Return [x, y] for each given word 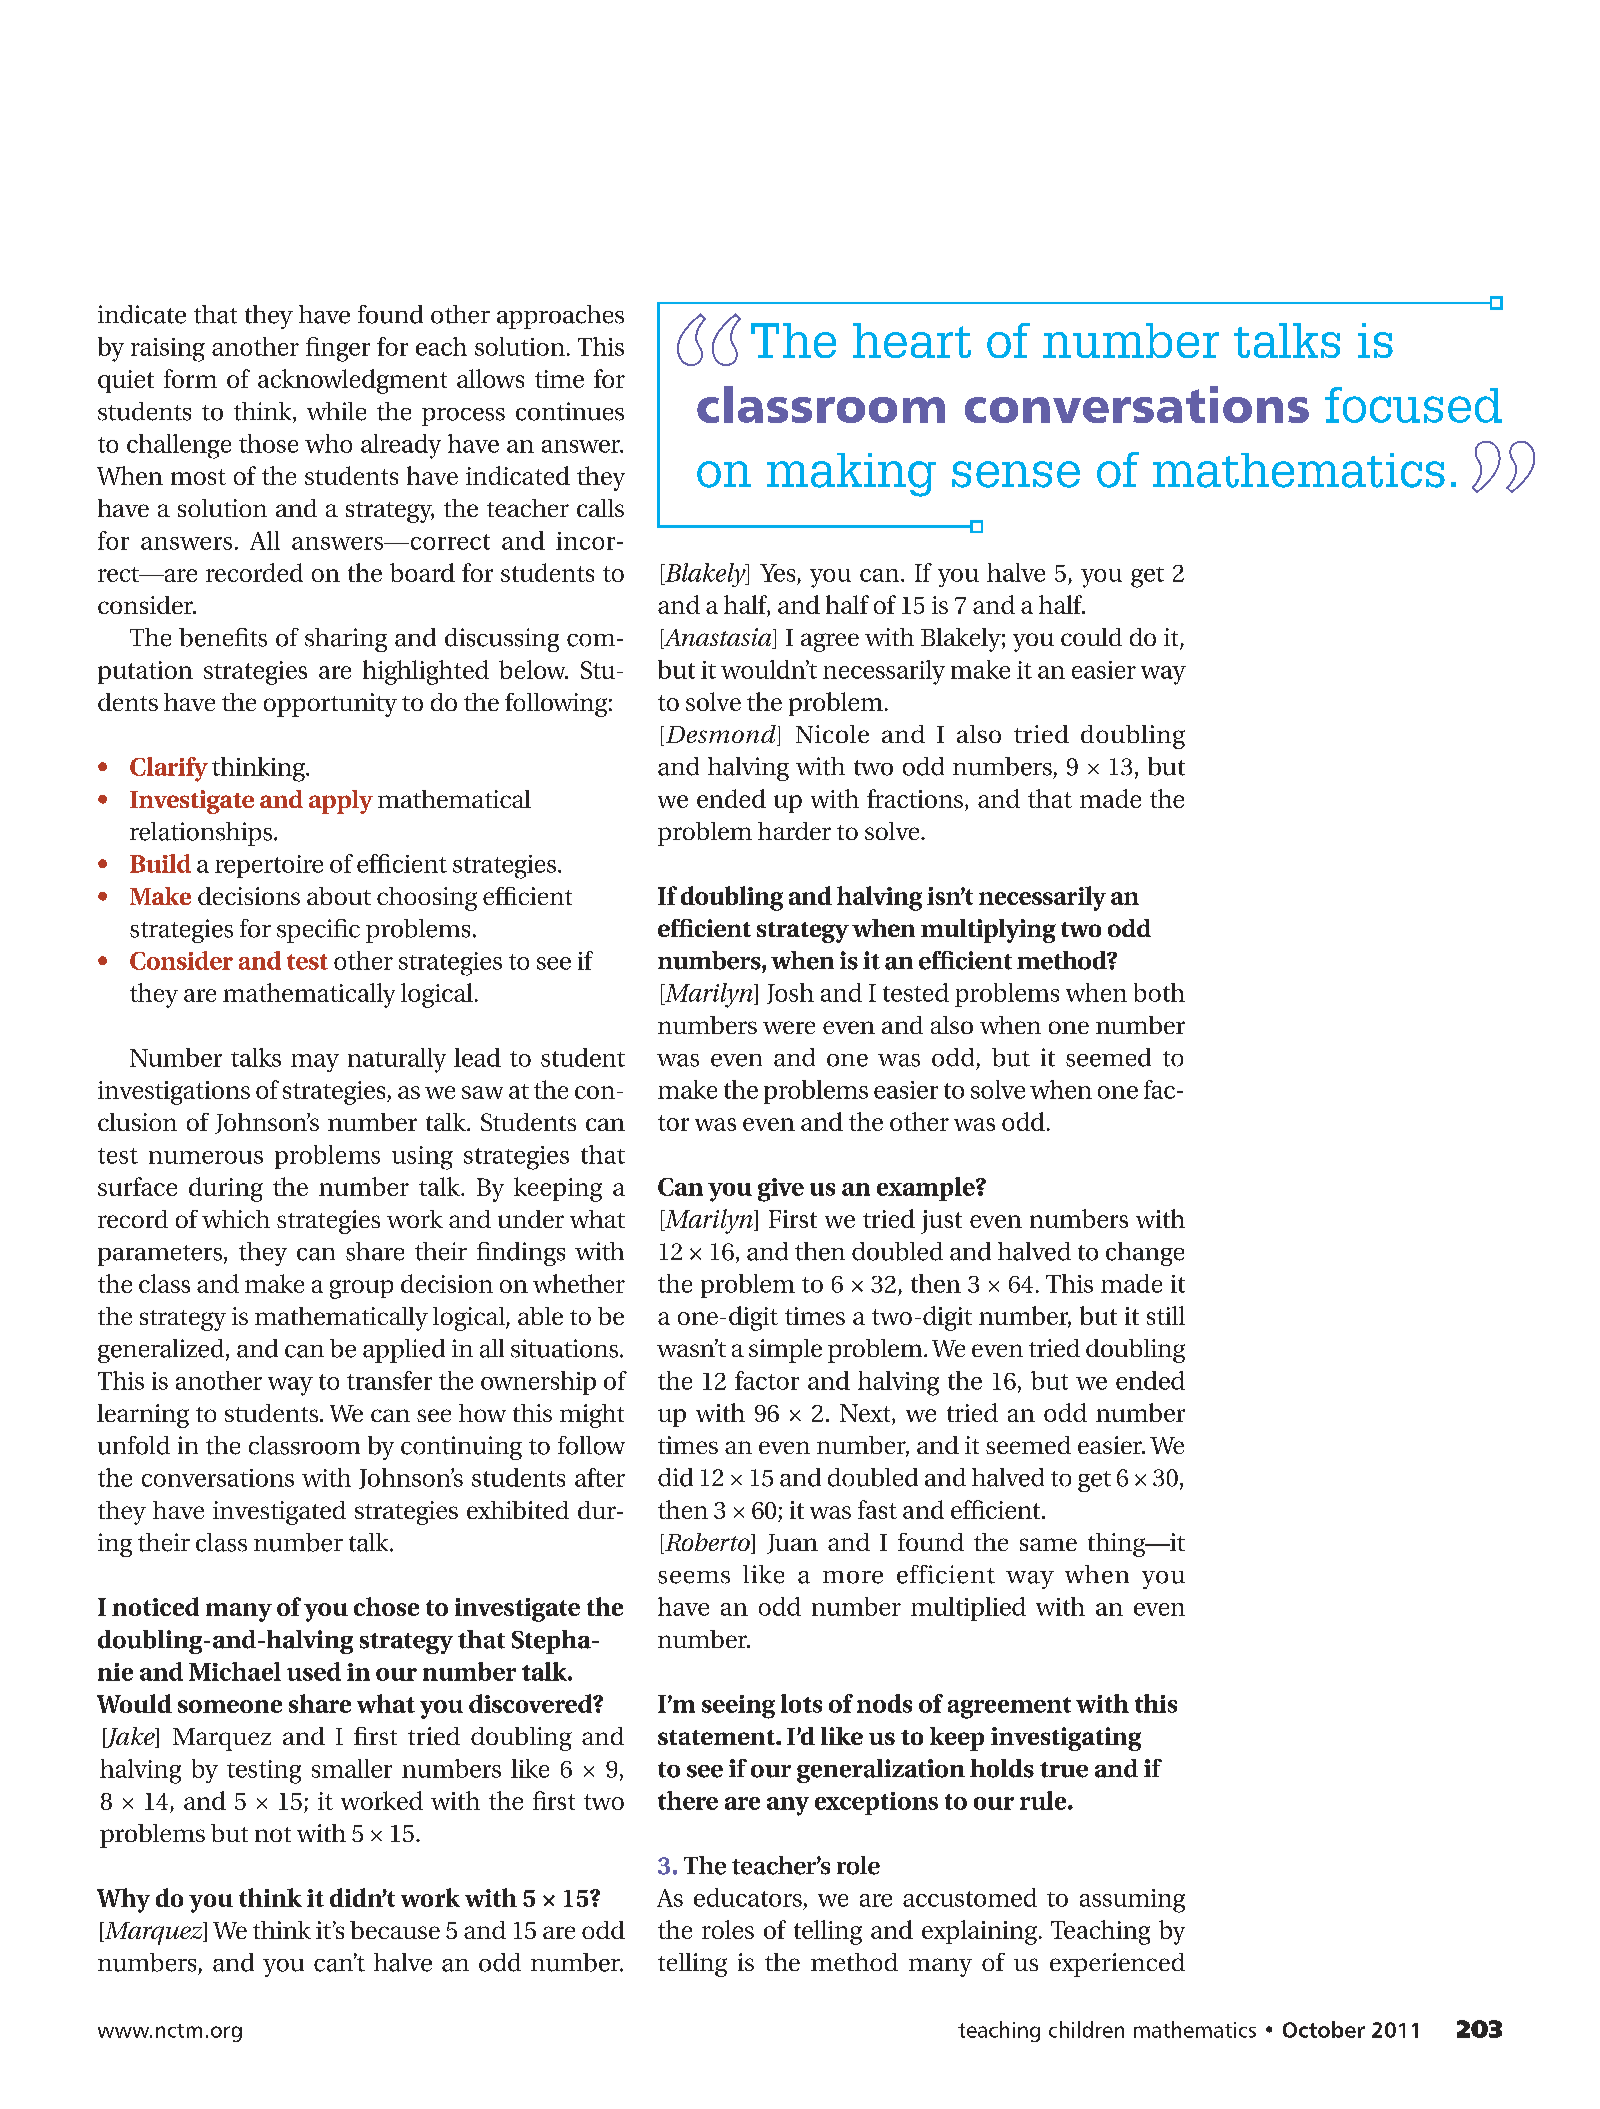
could [1091, 637]
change [1145, 1254]
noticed [155, 1606]
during [226, 1189]
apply [341, 802]
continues [570, 411]
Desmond [722, 735]
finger [338, 349]
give [781, 1190]
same [1048, 1544]
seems [694, 1577]
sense [1016, 474]
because [395, 1930]
